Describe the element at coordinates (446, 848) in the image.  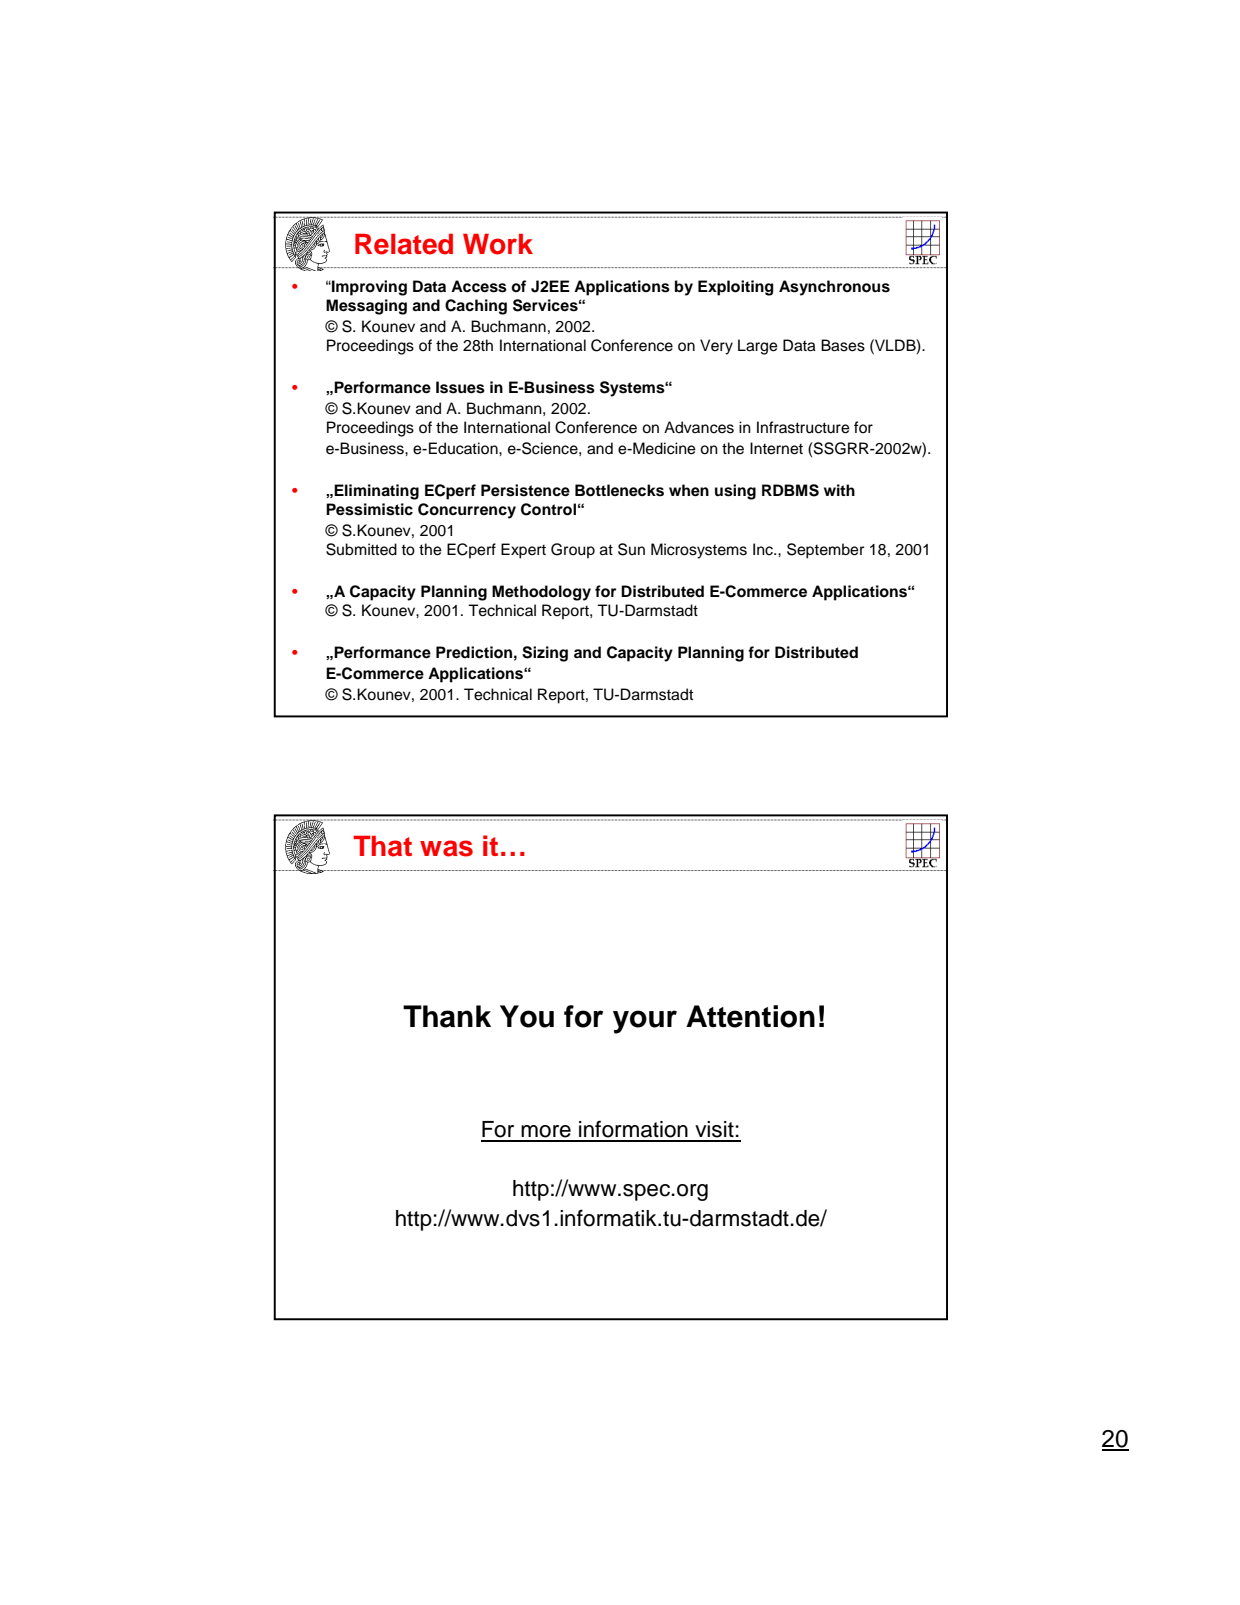
I see `was` at that location.
